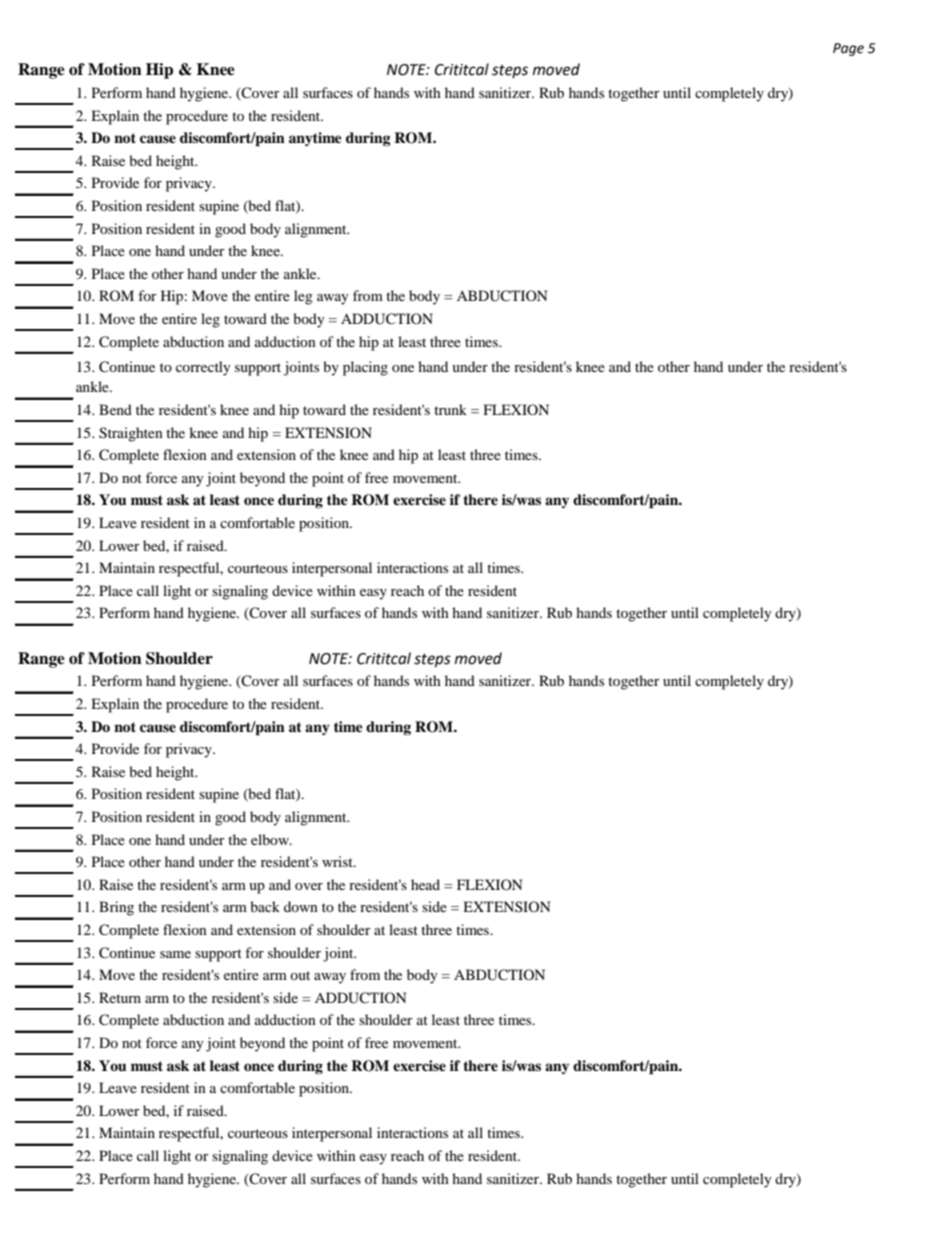 This page has width=952, height=1233. I want to click on placing, so click(365, 368).
